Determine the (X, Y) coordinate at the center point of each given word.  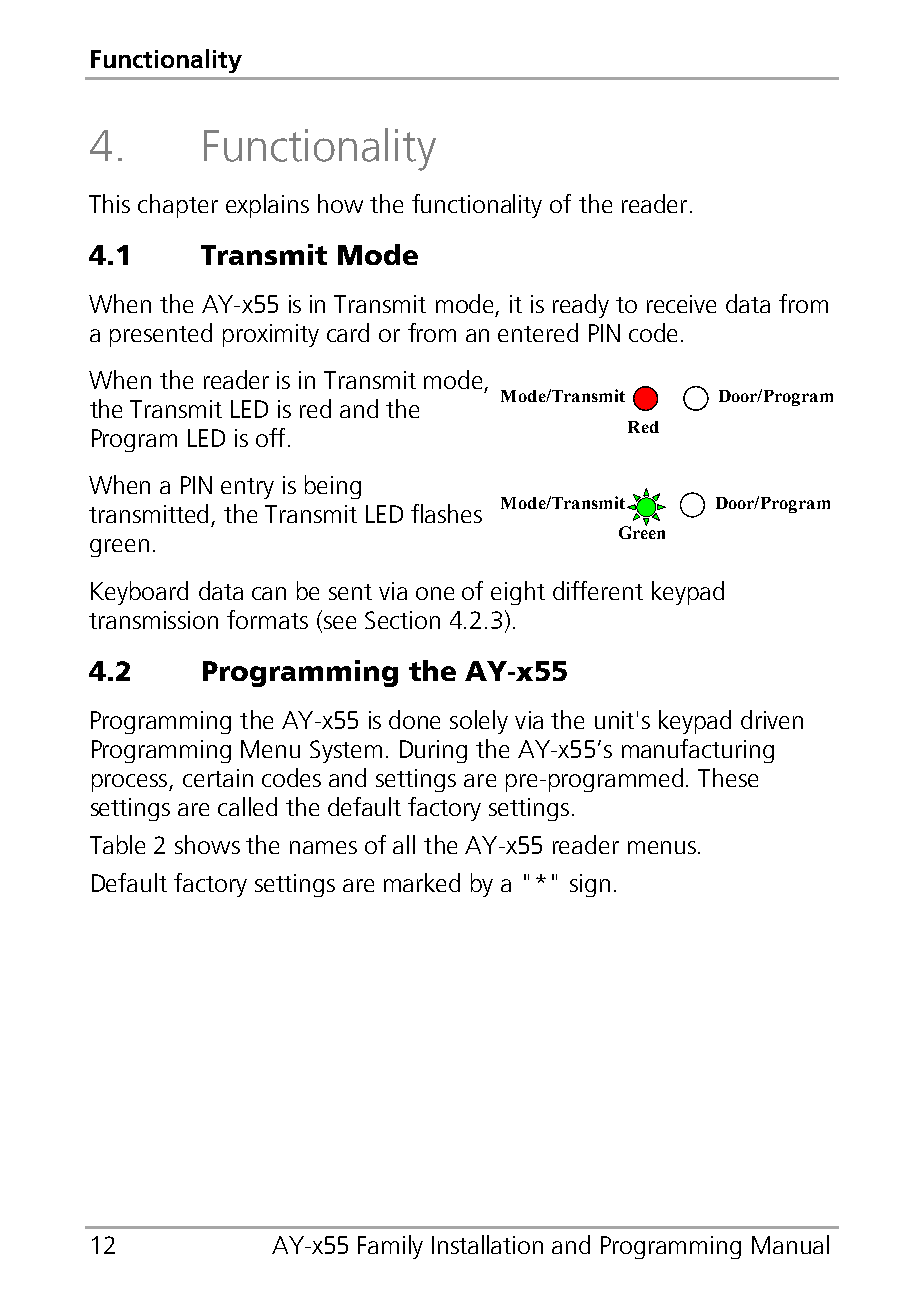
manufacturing (698, 751)
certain (218, 778)
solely (479, 722)
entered (538, 332)
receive (681, 304)
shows (207, 844)
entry (247, 488)
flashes (446, 513)
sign (590, 885)
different (598, 590)
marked (422, 882)
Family (390, 1247)
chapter (178, 206)
